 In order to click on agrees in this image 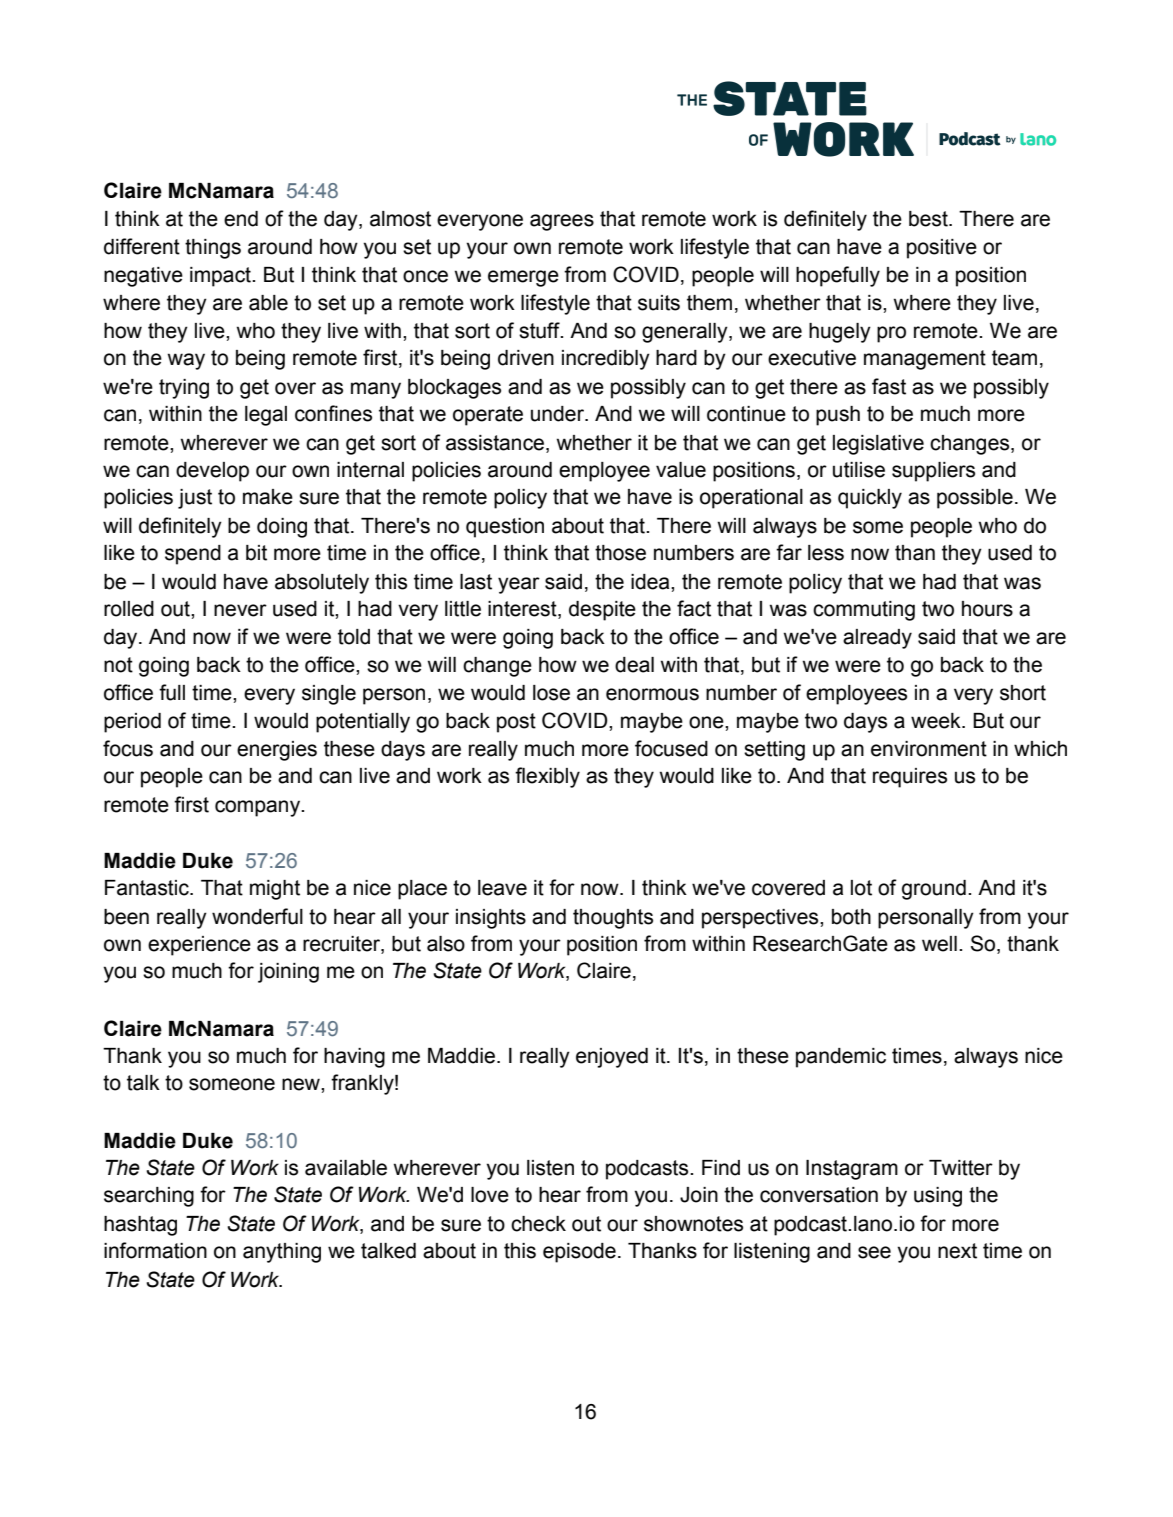, I will do `click(562, 222)`.
